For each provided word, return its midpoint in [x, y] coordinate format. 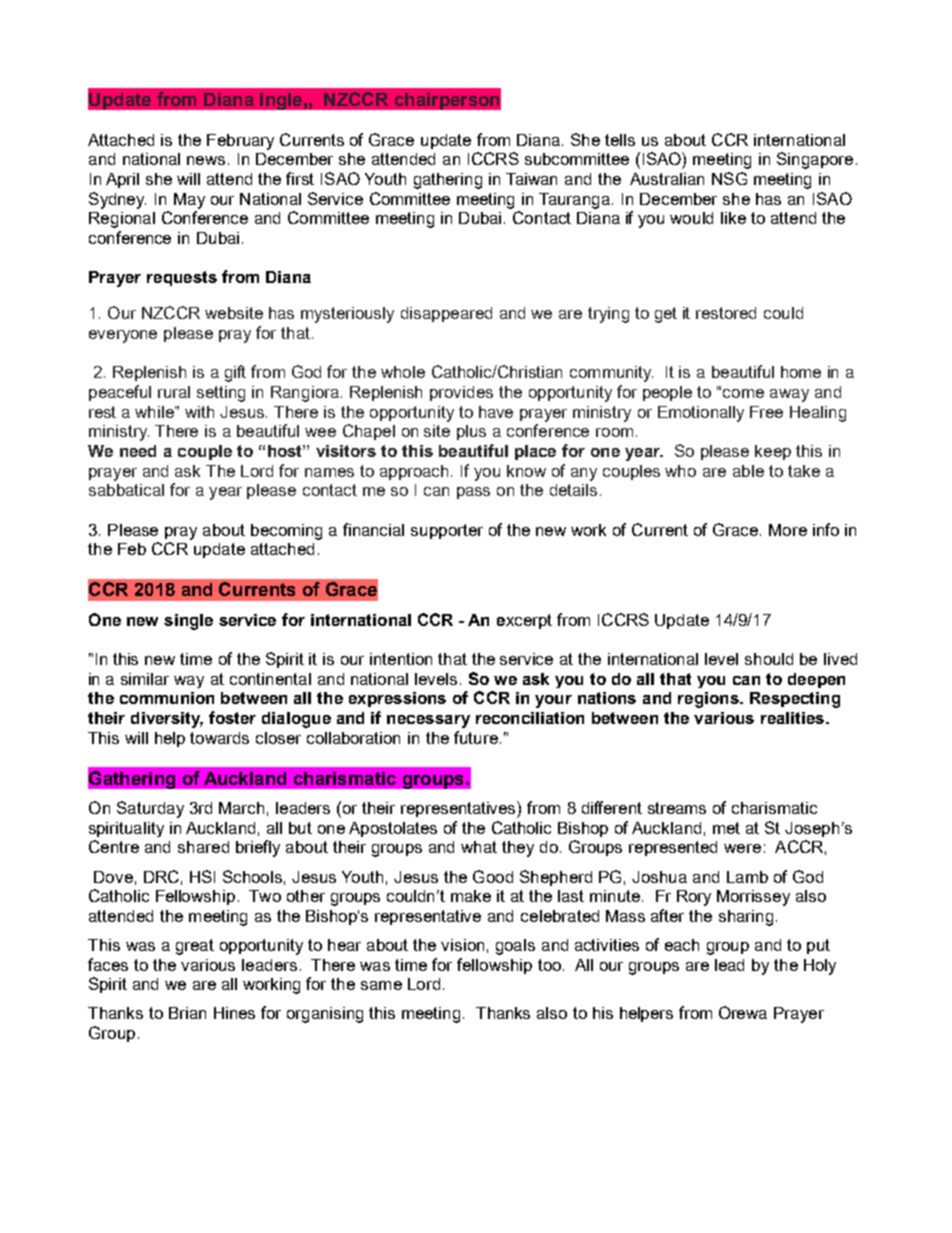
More [788, 530]
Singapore [815, 160]
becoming [286, 532]
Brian [187, 1013]
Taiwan [531, 179]
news [206, 160]
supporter [447, 531]
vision [462, 945]
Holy [820, 967]
